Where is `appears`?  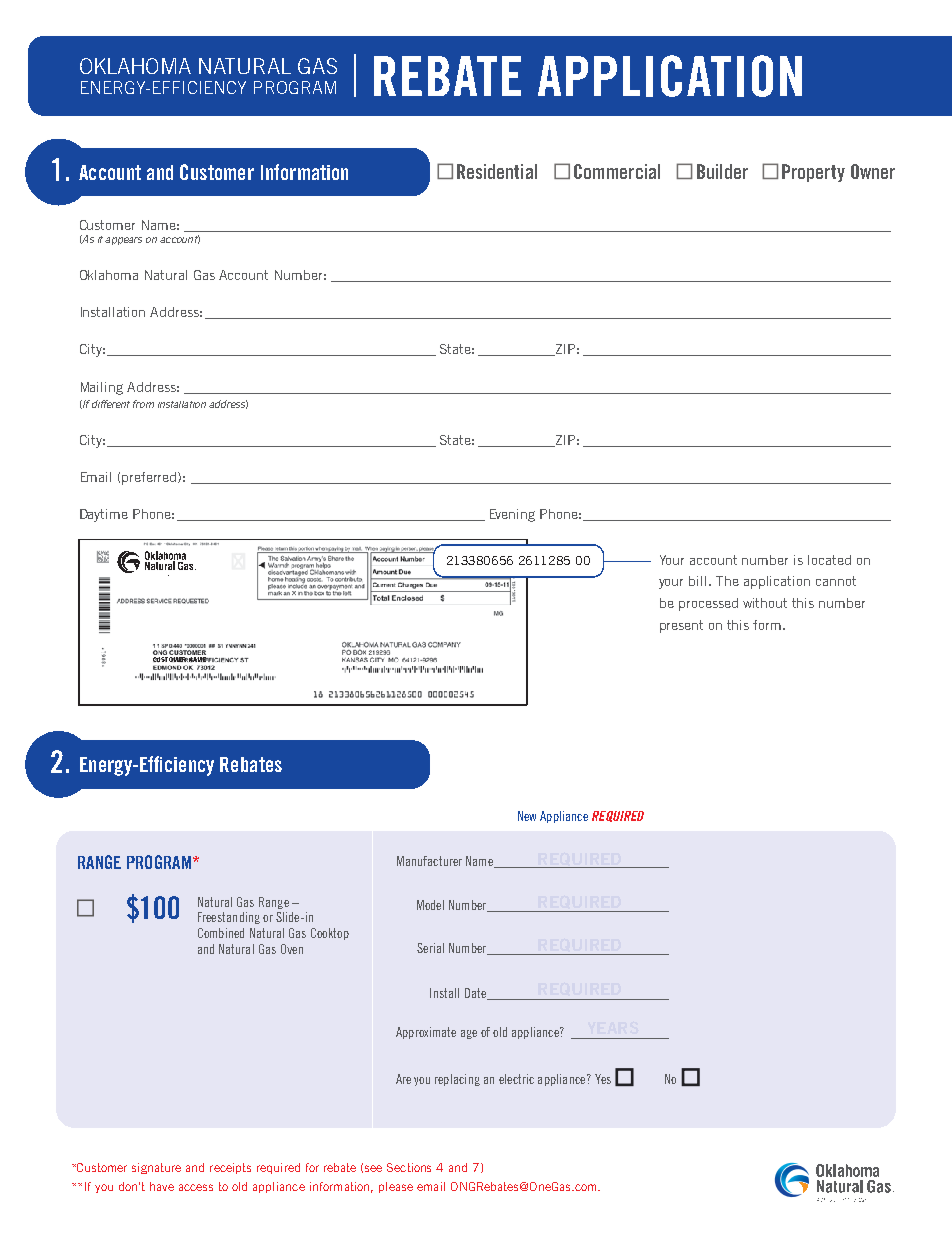 appears is located at coordinates (123, 241).
